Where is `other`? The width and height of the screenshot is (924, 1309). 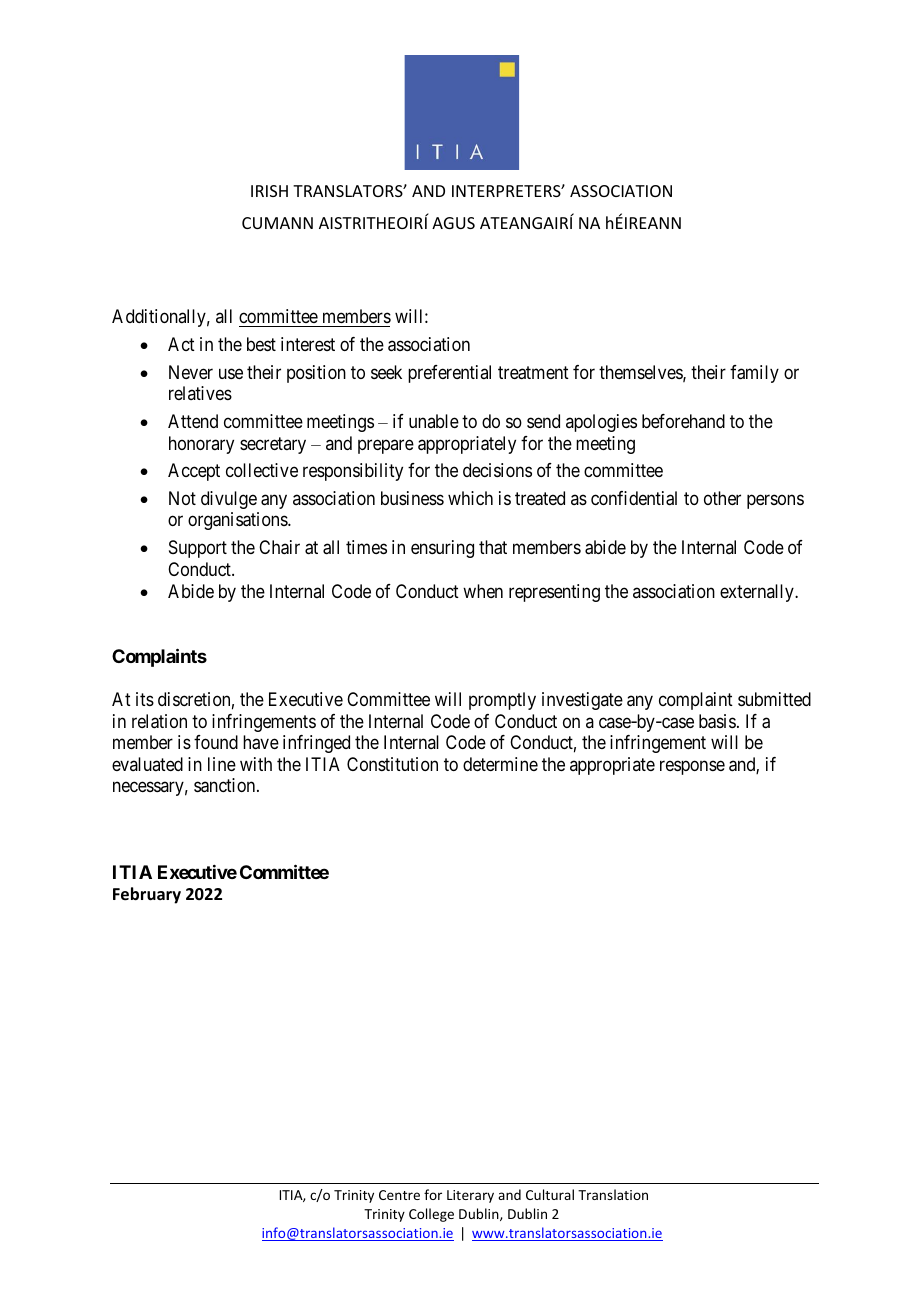 other is located at coordinates (722, 498).
